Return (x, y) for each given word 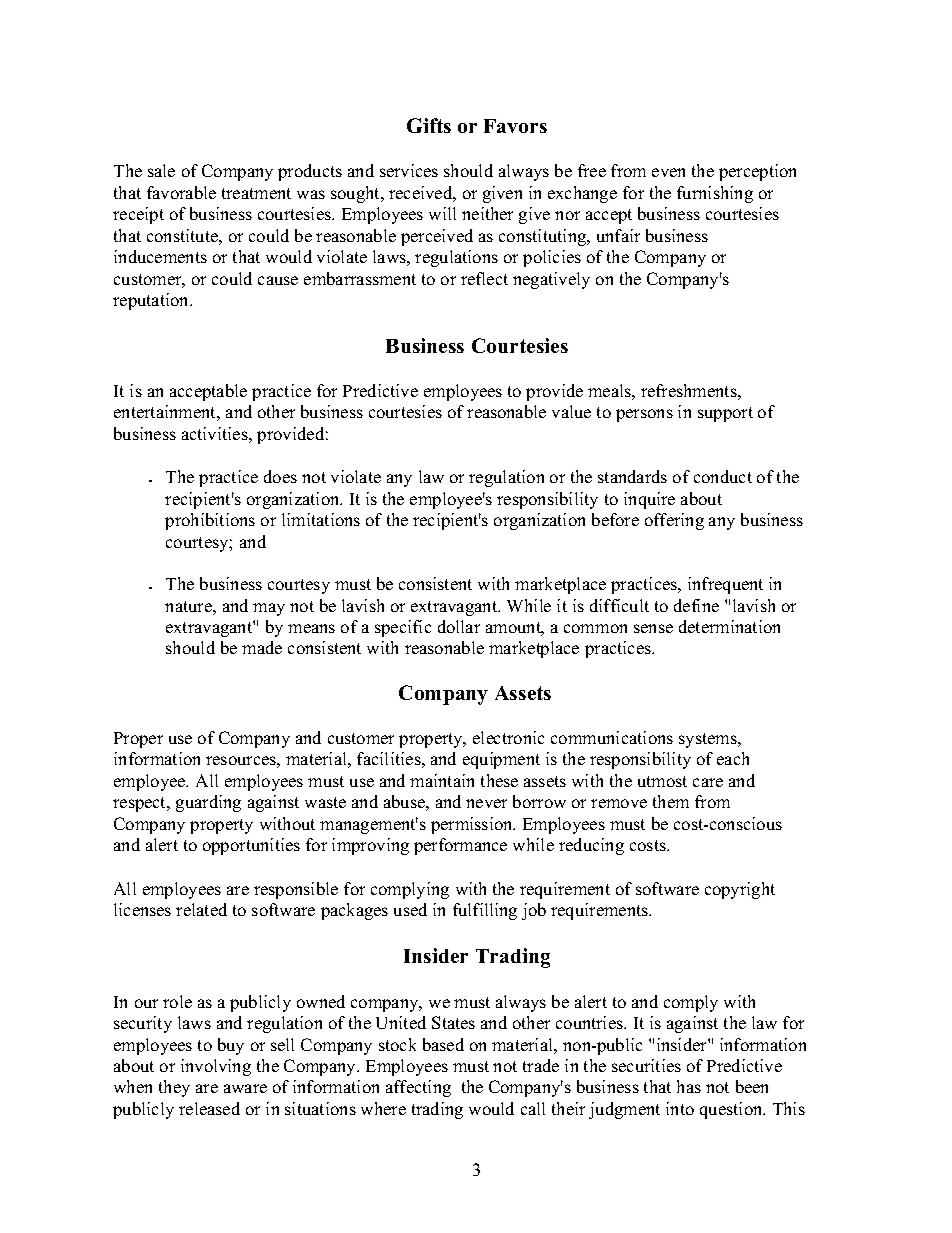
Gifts (429, 125)
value (571, 411)
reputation (152, 301)
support (725, 414)
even (668, 172)
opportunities (251, 846)
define (696, 605)
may (269, 609)
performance (460, 846)
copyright (740, 890)
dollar (459, 626)
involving (216, 1067)
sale (161, 170)
